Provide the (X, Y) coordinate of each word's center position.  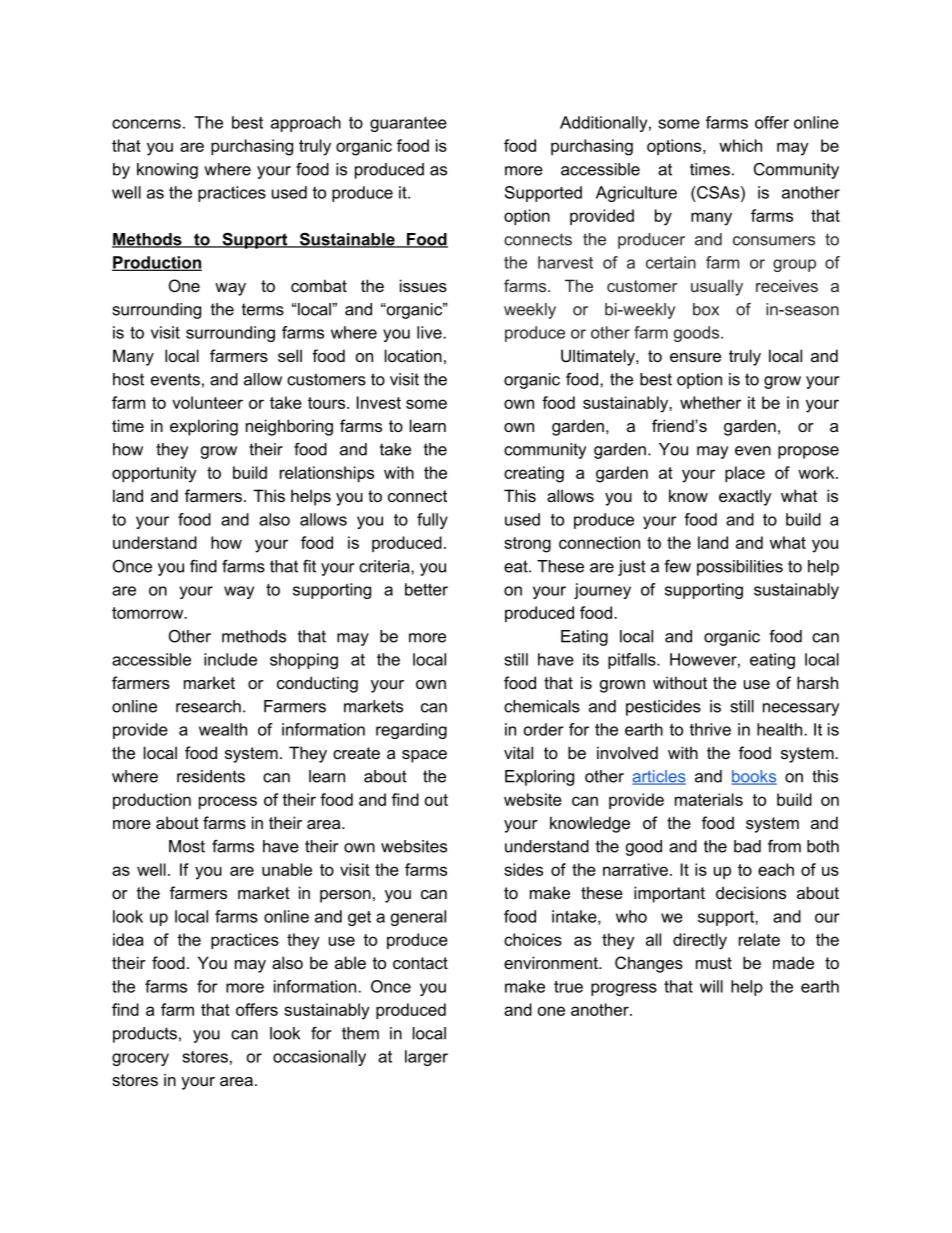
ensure (695, 357)
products (145, 1035)
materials (709, 799)
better (426, 589)
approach (306, 124)
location (413, 355)
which (740, 145)
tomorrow (149, 613)
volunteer (207, 402)
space (424, 756)
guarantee (408, 124)
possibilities (740, 568)
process (228, 802)
